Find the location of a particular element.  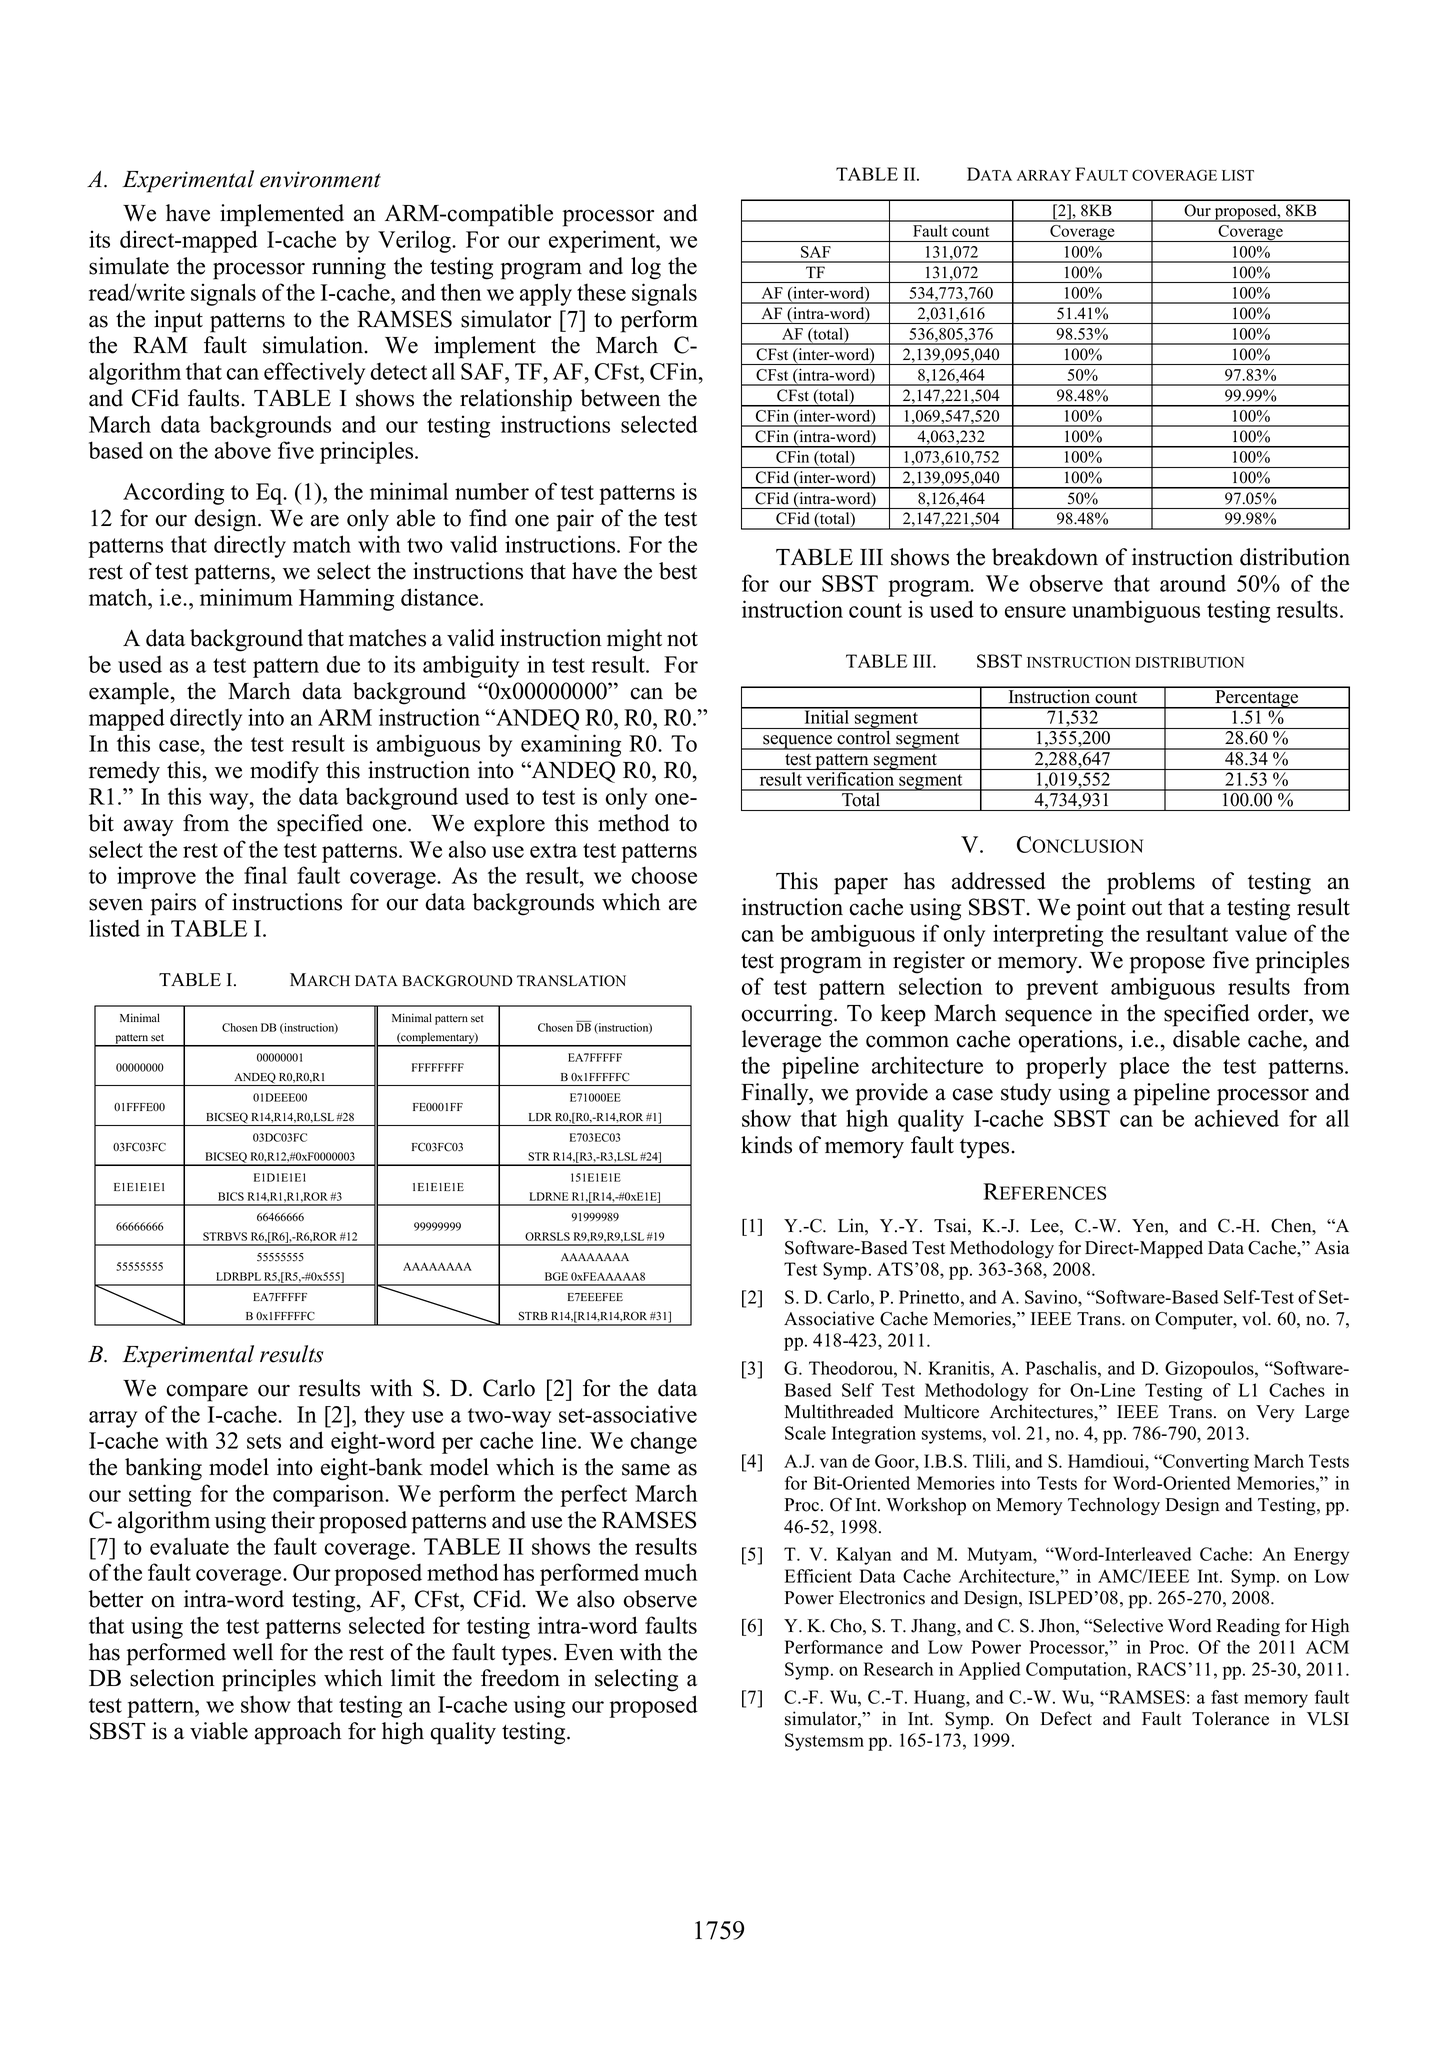

compare is located at coordinates (207, 1393).
